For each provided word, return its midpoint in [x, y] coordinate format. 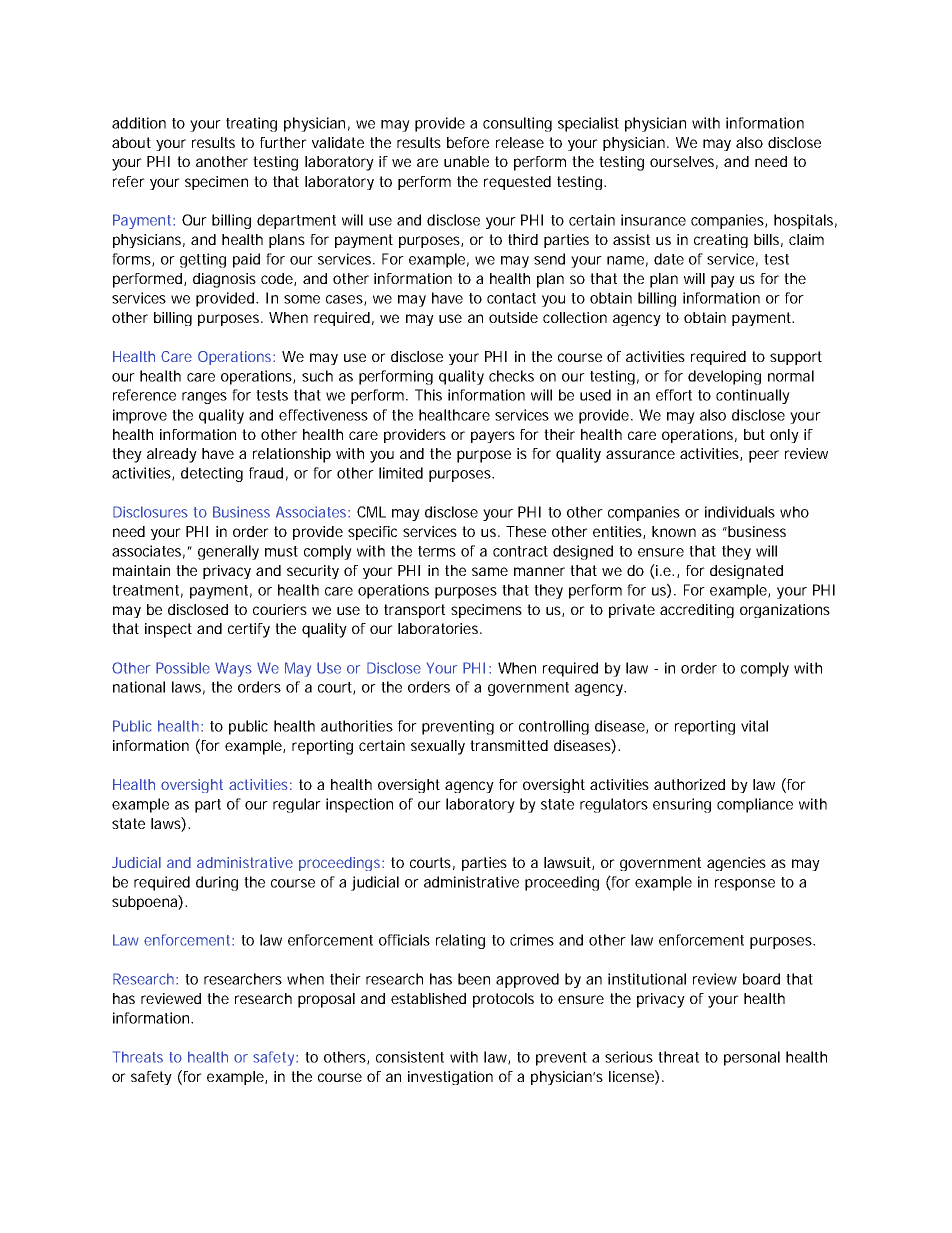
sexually [438, 747]
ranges [204, 398]
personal [752, 1058]
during [217, 883]
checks [511, 376]
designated [746, 572]
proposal [326, 1000]
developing [724, 377]
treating [251, 124]
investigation [450, 1078]
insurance [653, 220]
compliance [755, 805]
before [468, 142]
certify [249, 630]
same [490, 571]
